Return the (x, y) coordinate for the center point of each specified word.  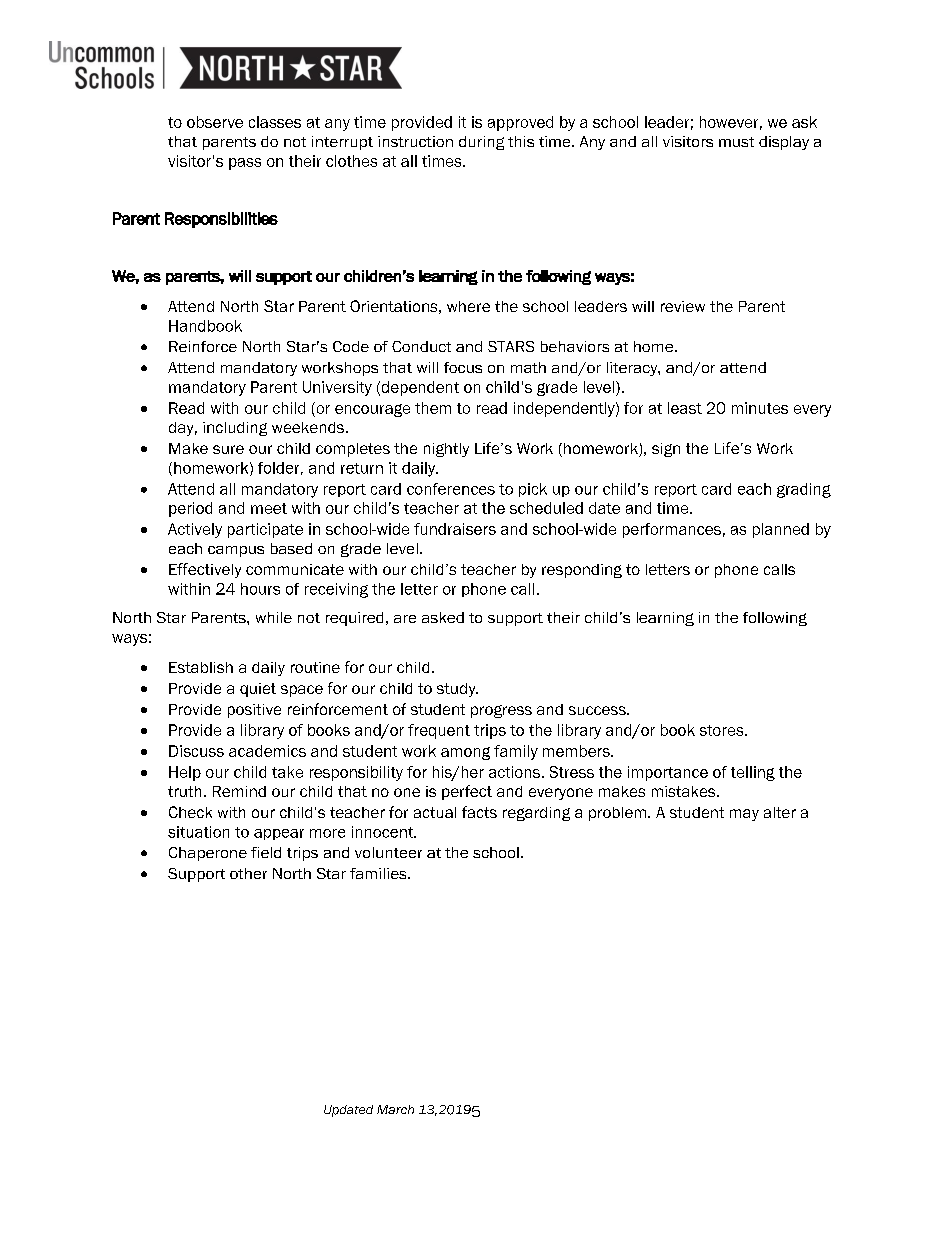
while (274, 617)
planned (781, 530)
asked (443, 617)
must (736, 142)
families (379, 873)
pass (245, 164)
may (744, 815)
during (481, 143)
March (395, 1109)
